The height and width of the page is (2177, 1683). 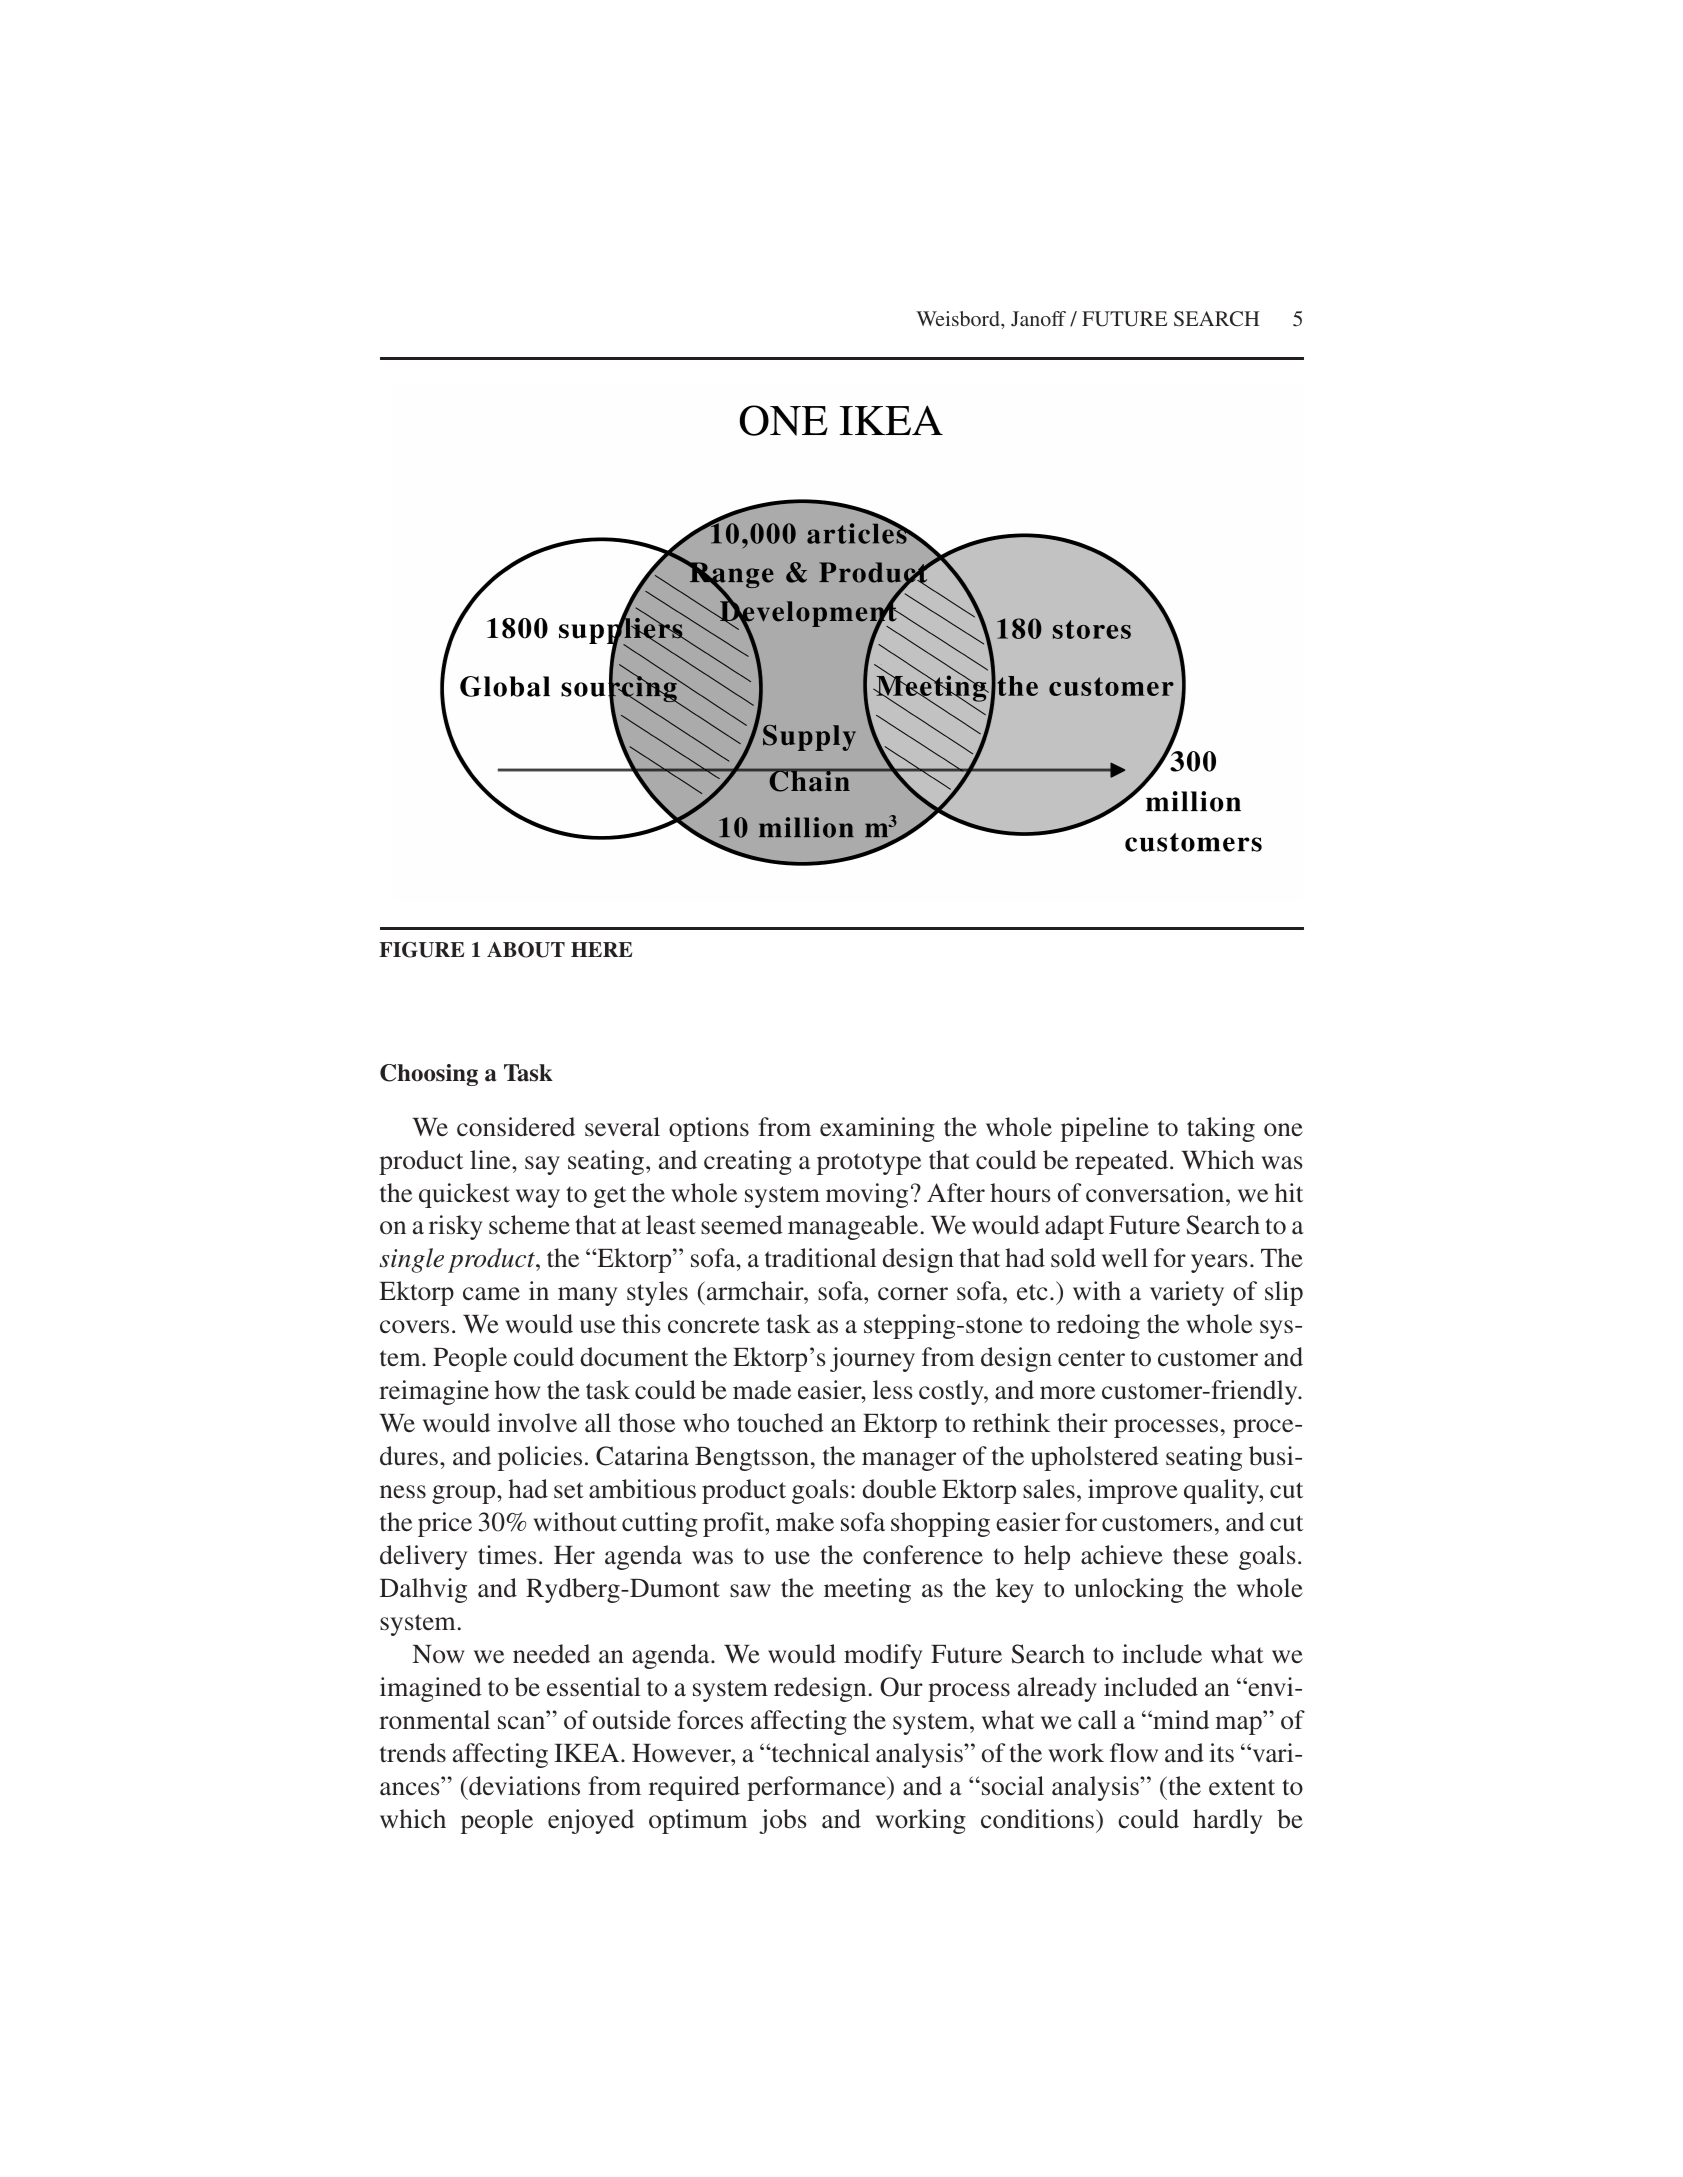 What do you see at coordinates (601, 949) in the page?
I see `HERE` at bounding box center [601, 949].
